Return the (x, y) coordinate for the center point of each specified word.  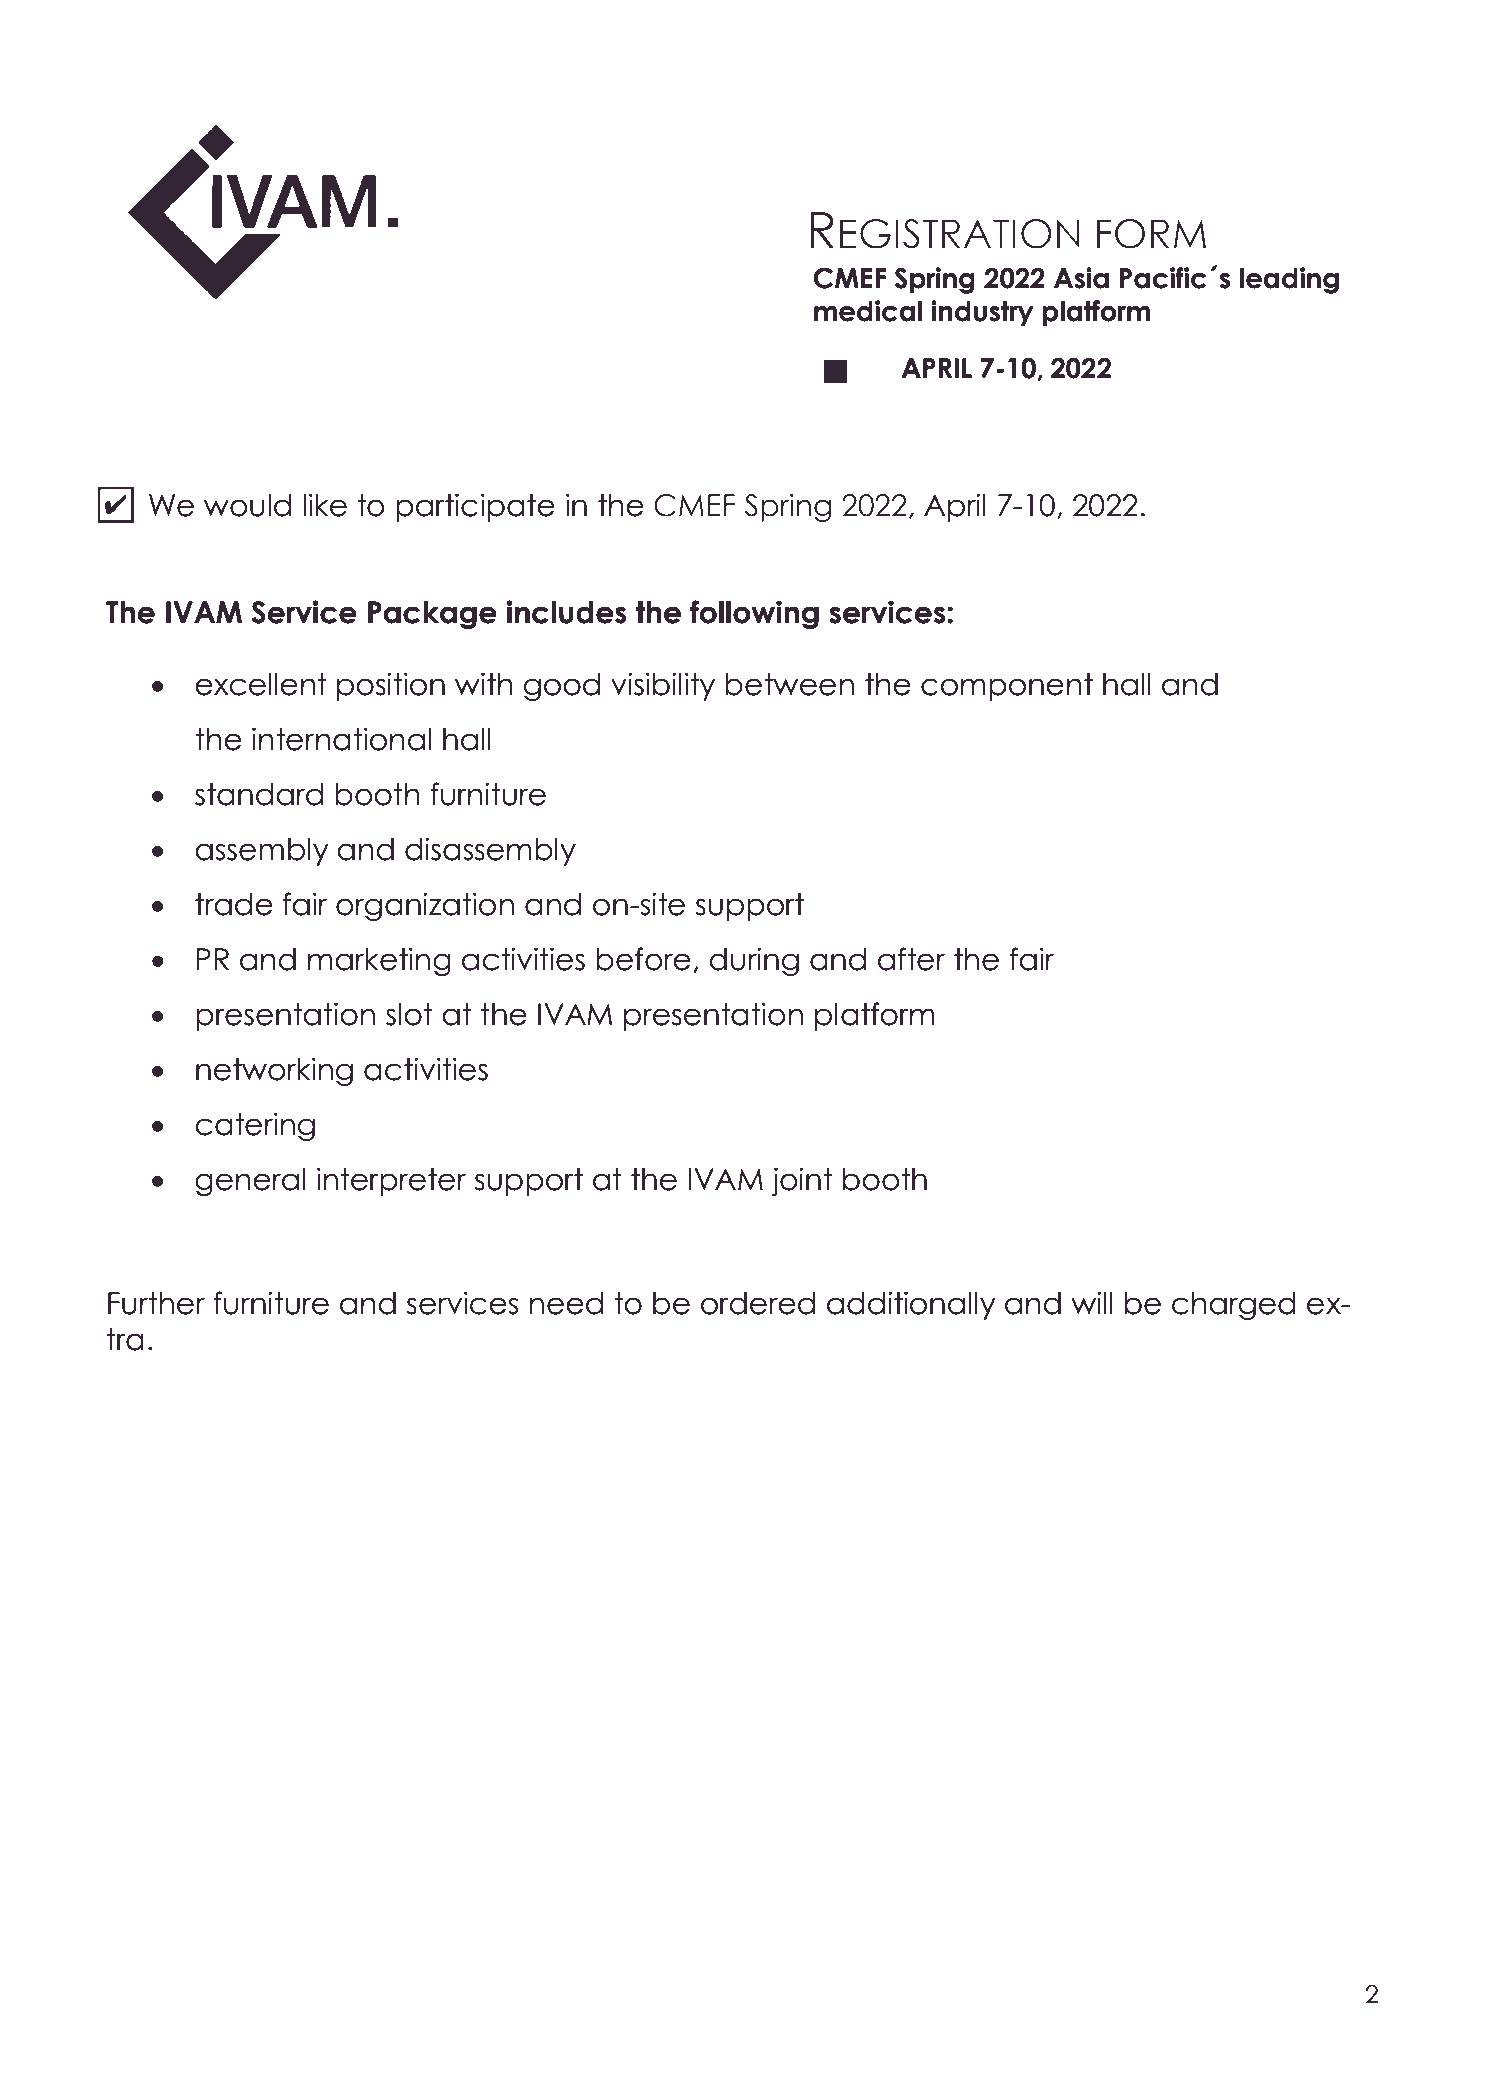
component (1007, 687)
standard (259, 794)
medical (868, 311)
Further (156, 1303)
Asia (1081, 278)
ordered (758, 1303)
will (1091, 1302)
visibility (663, 686)
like (325, 505)
